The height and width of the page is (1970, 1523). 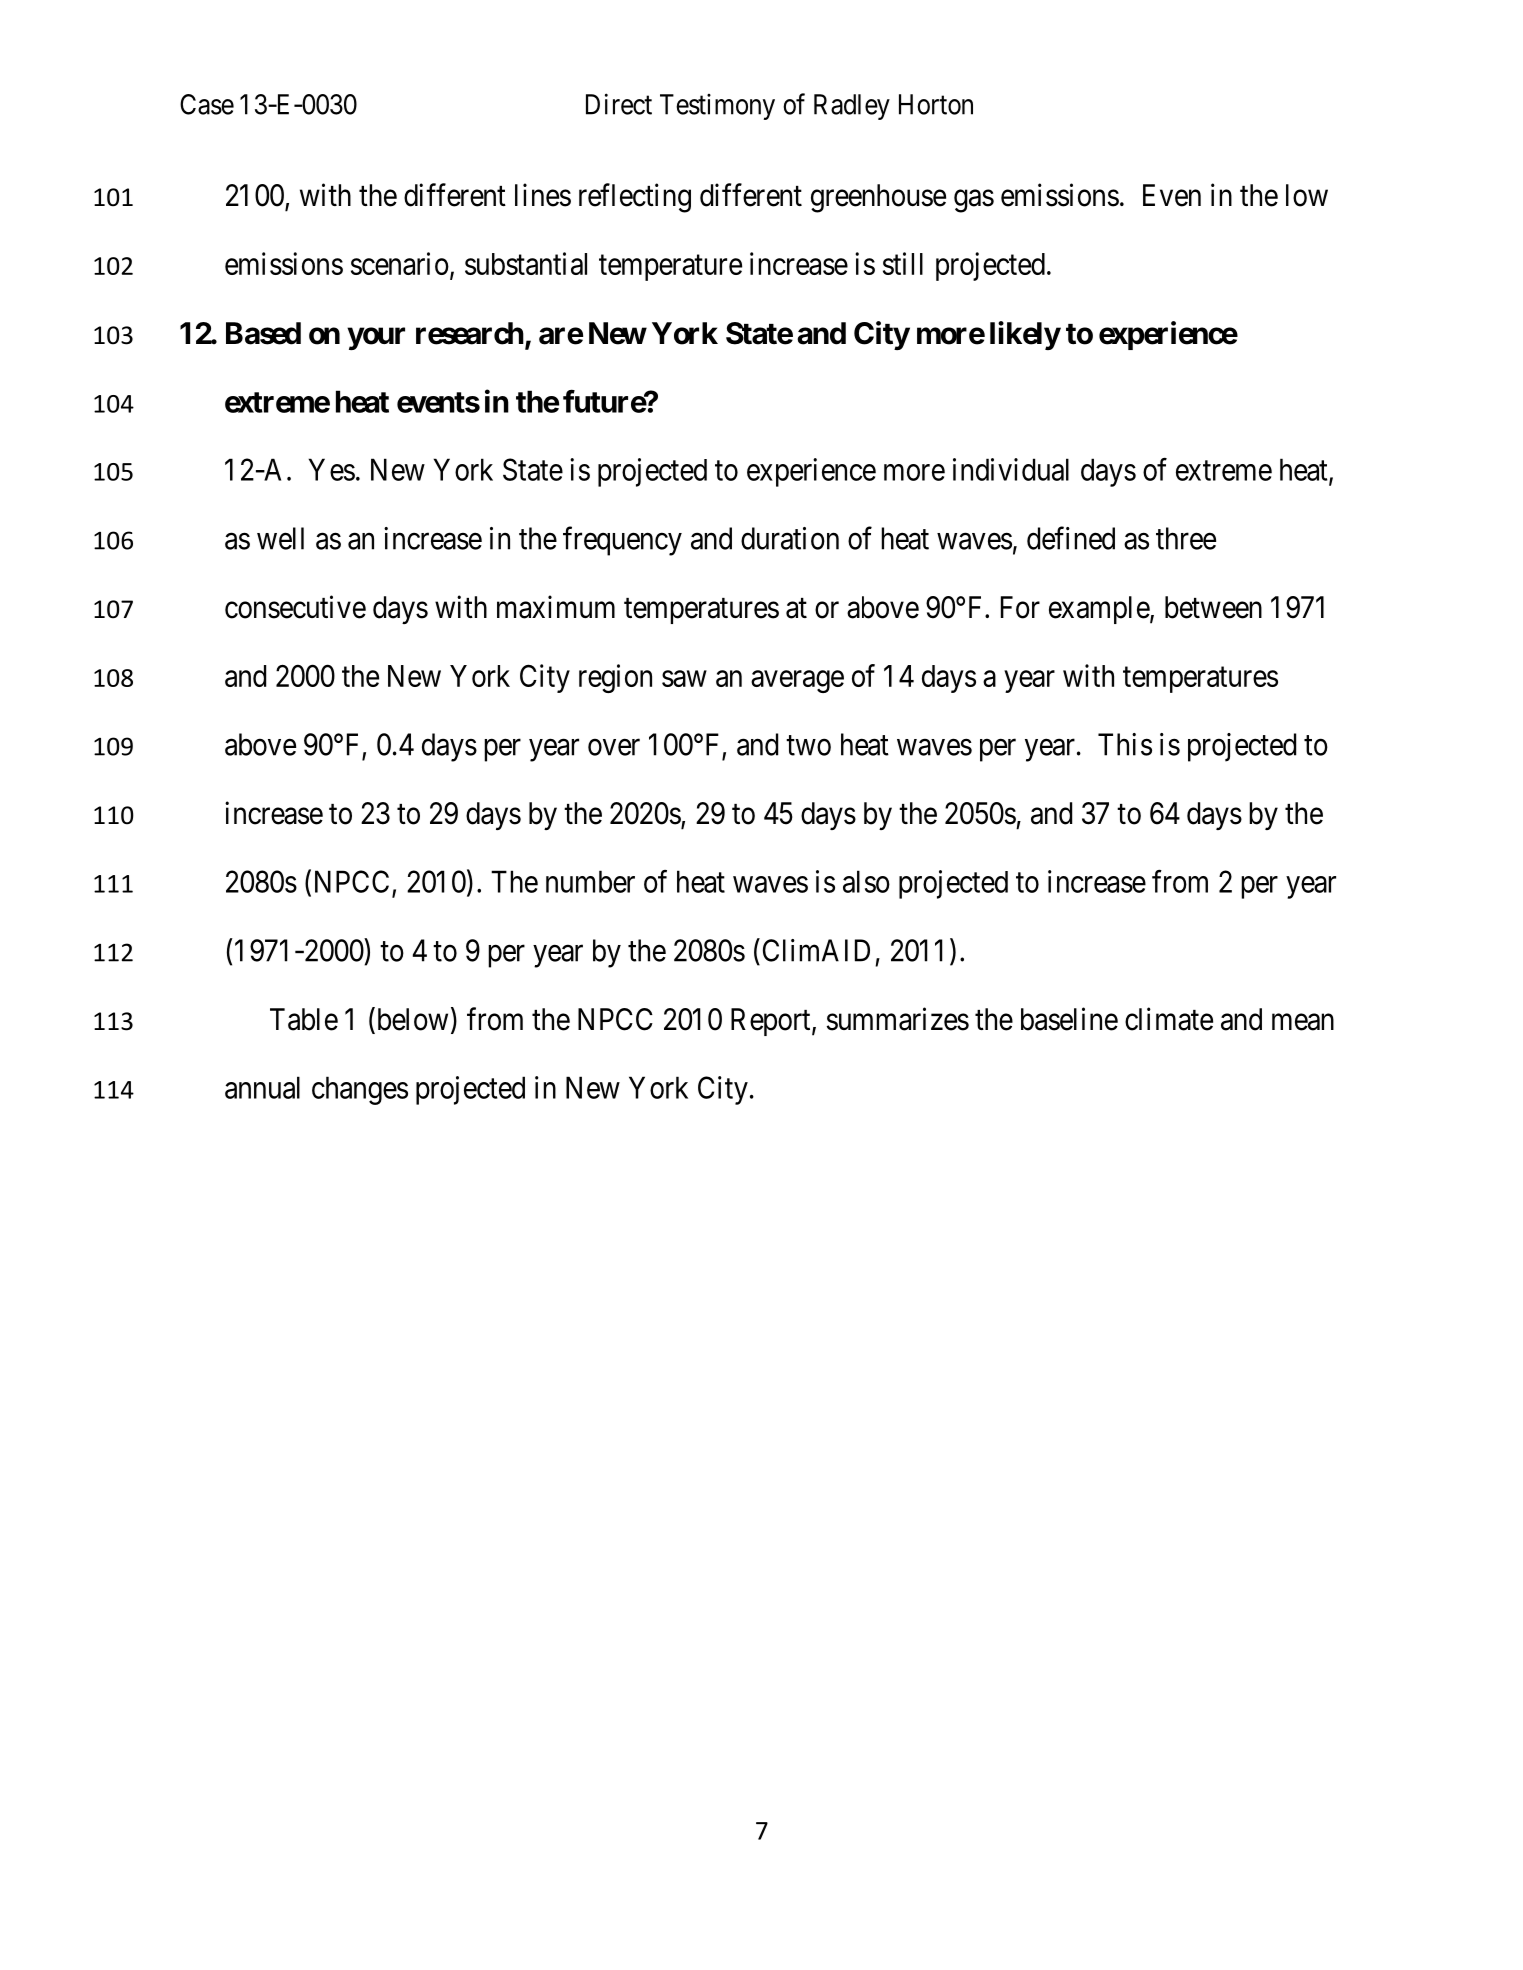 What do you see at coordinates (304, 1019) in the page?
I see `Table` at bounding box center [304, 1019].
